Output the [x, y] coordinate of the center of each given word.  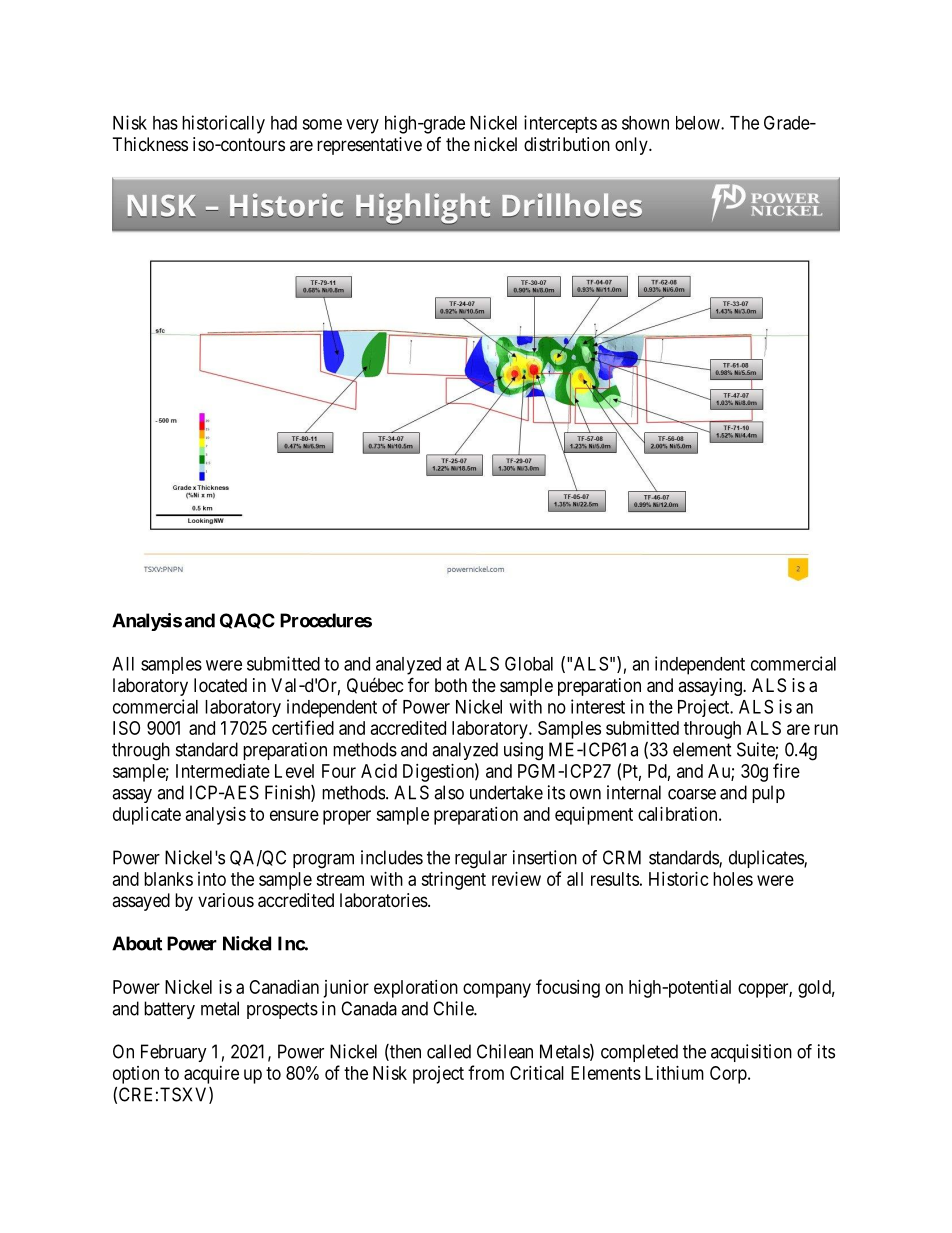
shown [645, 123]
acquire [211, 1075]
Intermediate [223, 771]
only [632, 146]
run [826, 729]
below [699, 123]
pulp [768, 794]
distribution [567, 144]
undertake [506, 792]
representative [369, 146]
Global [529, 663]
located [220, 685]
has [165, 123]
